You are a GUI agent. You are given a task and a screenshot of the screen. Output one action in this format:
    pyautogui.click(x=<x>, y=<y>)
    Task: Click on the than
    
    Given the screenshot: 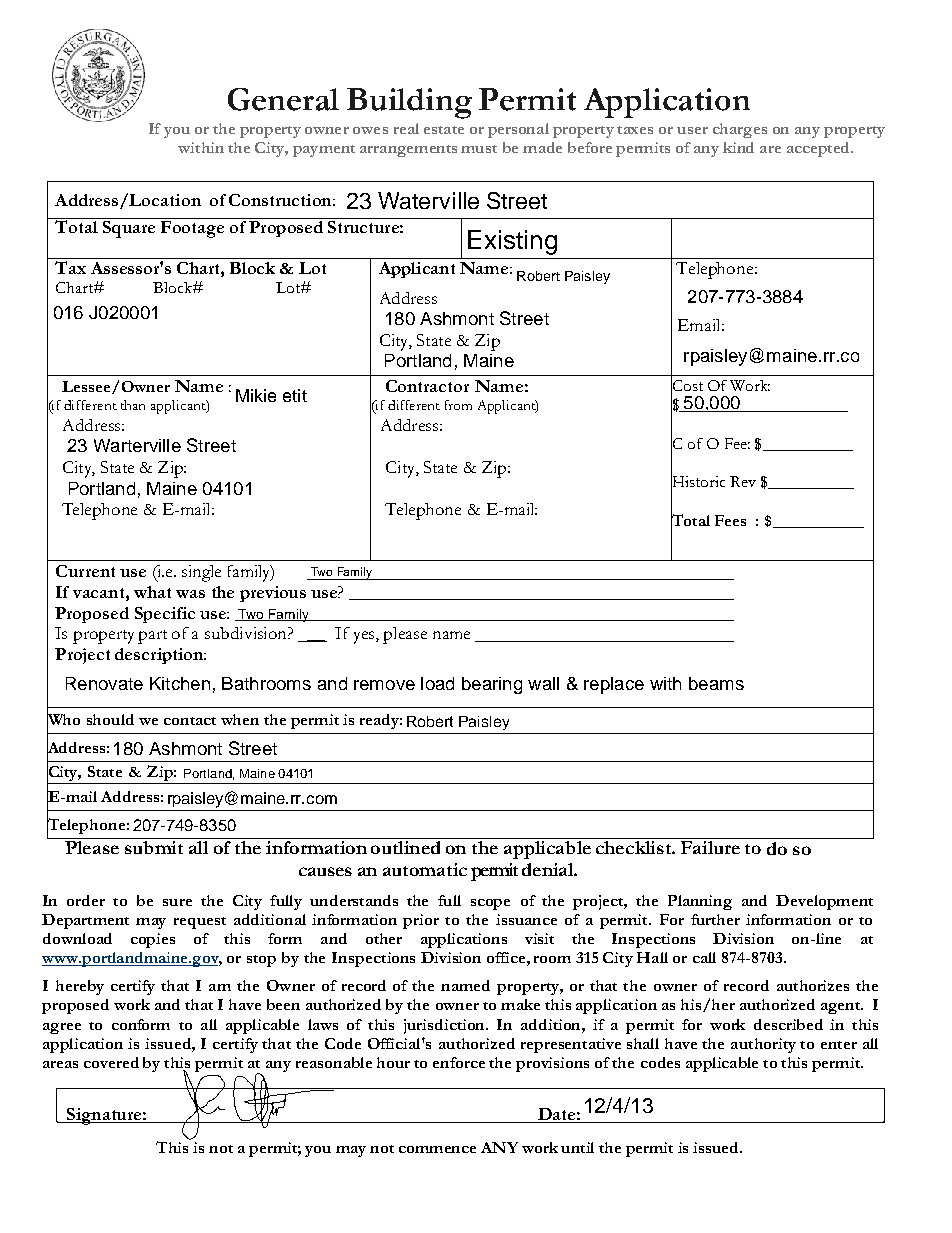 What is the action you would take?
    pyautogui.click(x=133, y=405)
